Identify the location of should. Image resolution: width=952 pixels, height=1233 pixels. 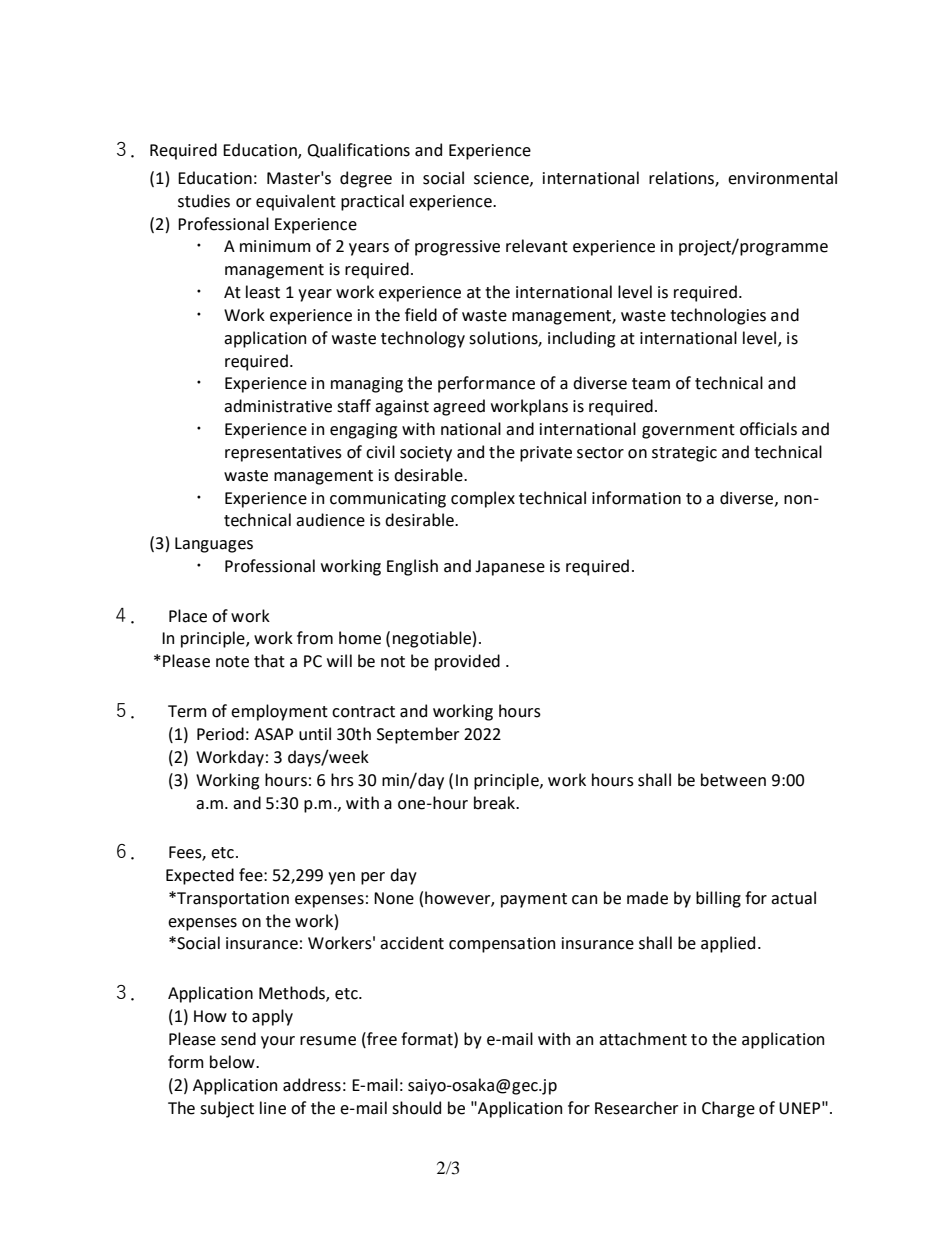
(416, 1108).
